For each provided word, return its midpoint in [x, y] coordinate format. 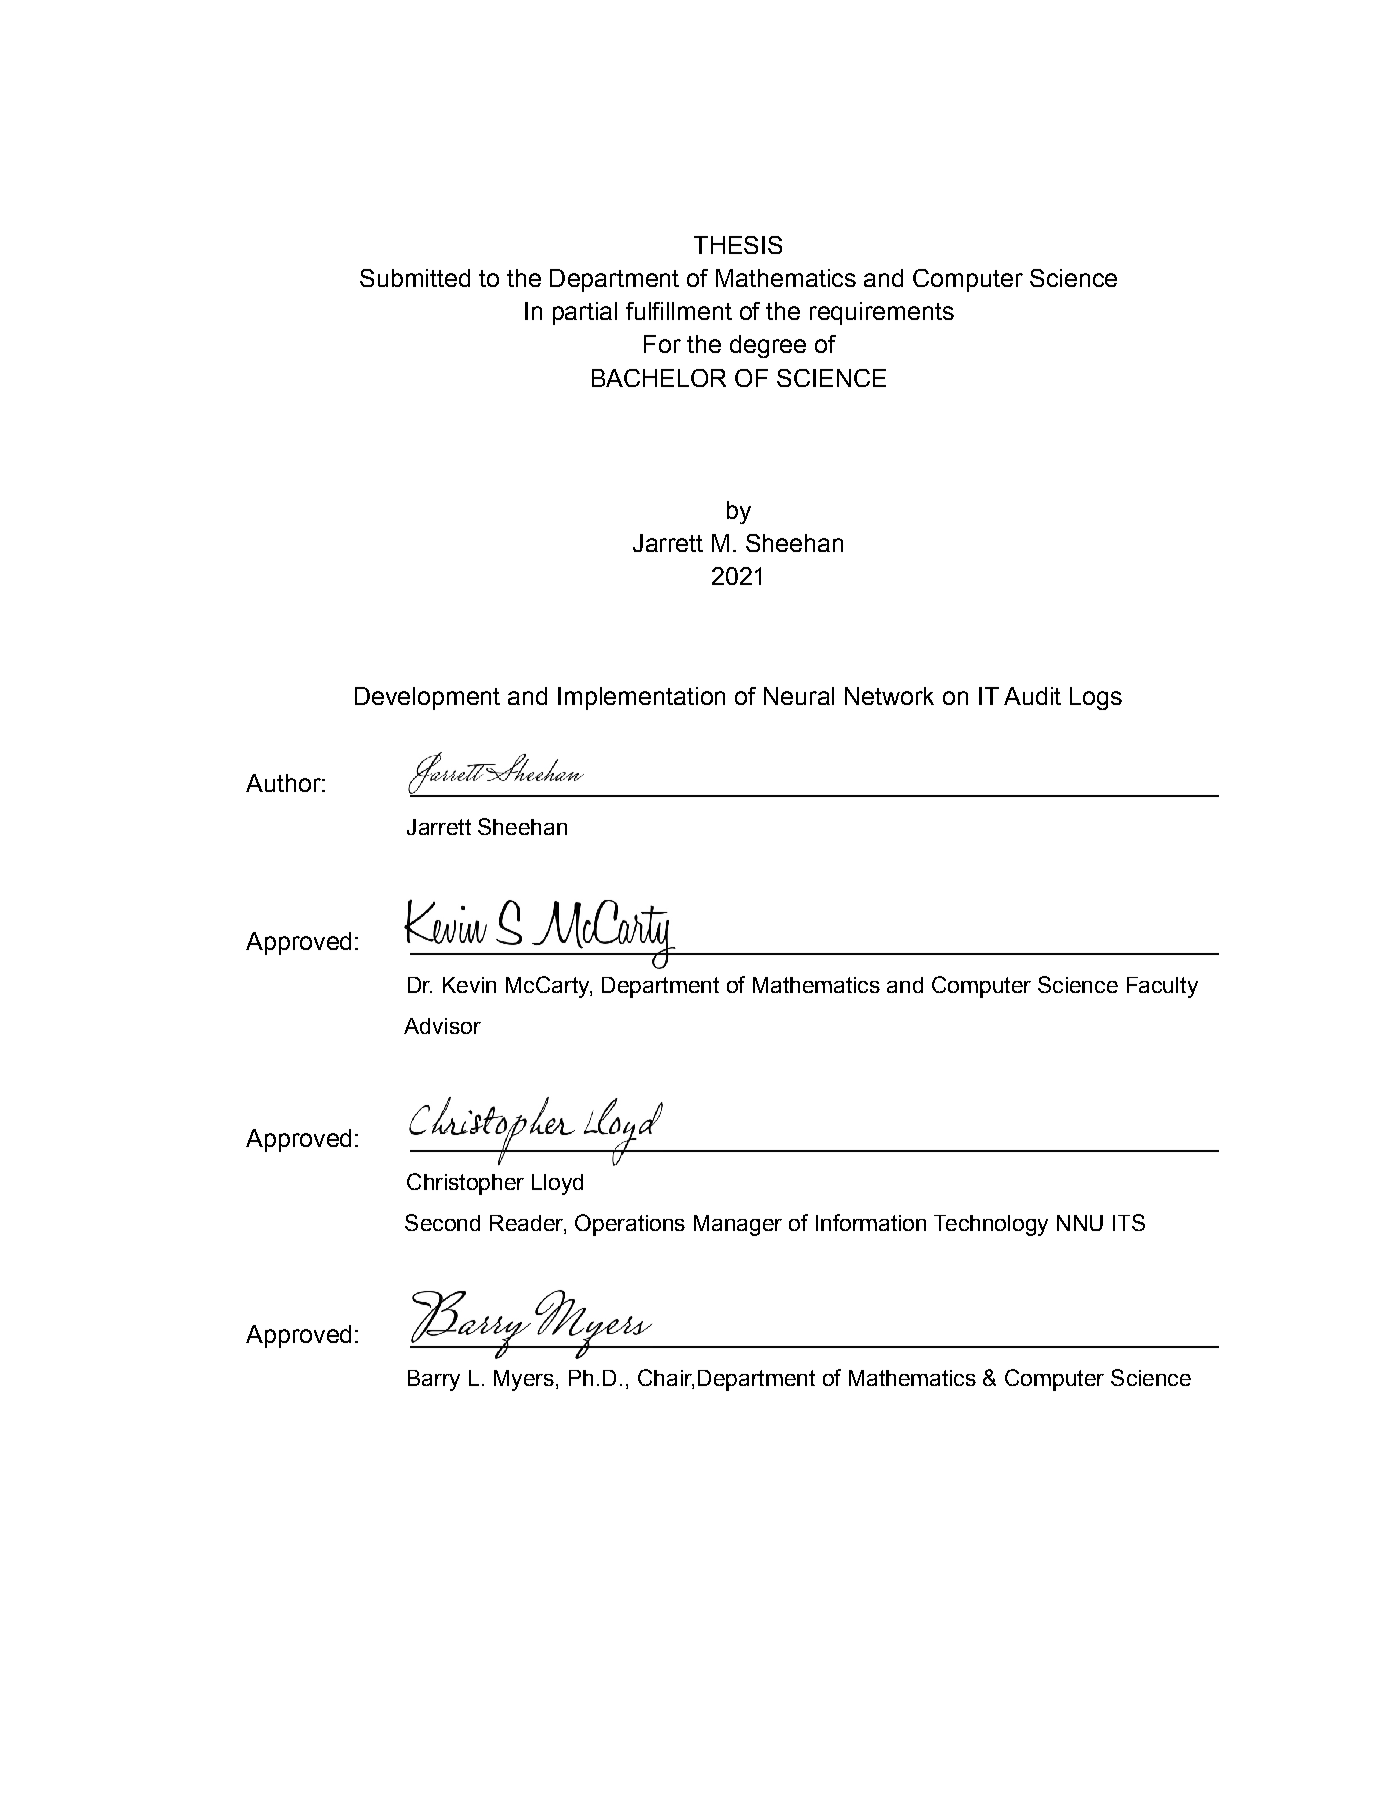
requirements [882, 313]
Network [889, 696]
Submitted [415, 278]
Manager [738, 1225]
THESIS [738, 245]
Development [427, 698]
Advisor [442, 1026]
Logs [1096, 698]
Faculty [1162, 987]
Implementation [641, 698]
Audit [1032, 696]
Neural [799, 696]
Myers [524, 1380]
